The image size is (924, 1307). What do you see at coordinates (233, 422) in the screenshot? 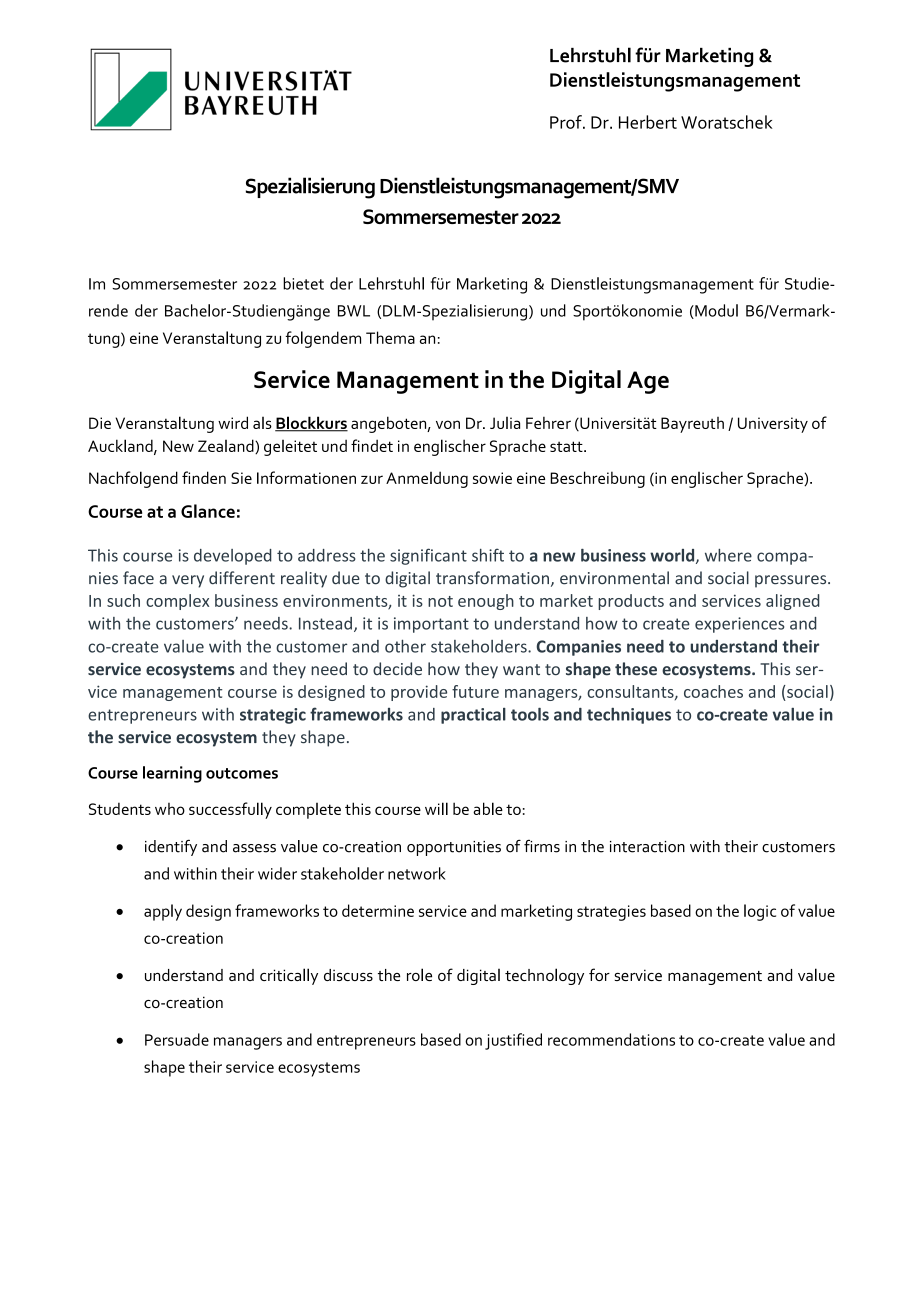
I see `wird` at bounding box center [233, 422].
